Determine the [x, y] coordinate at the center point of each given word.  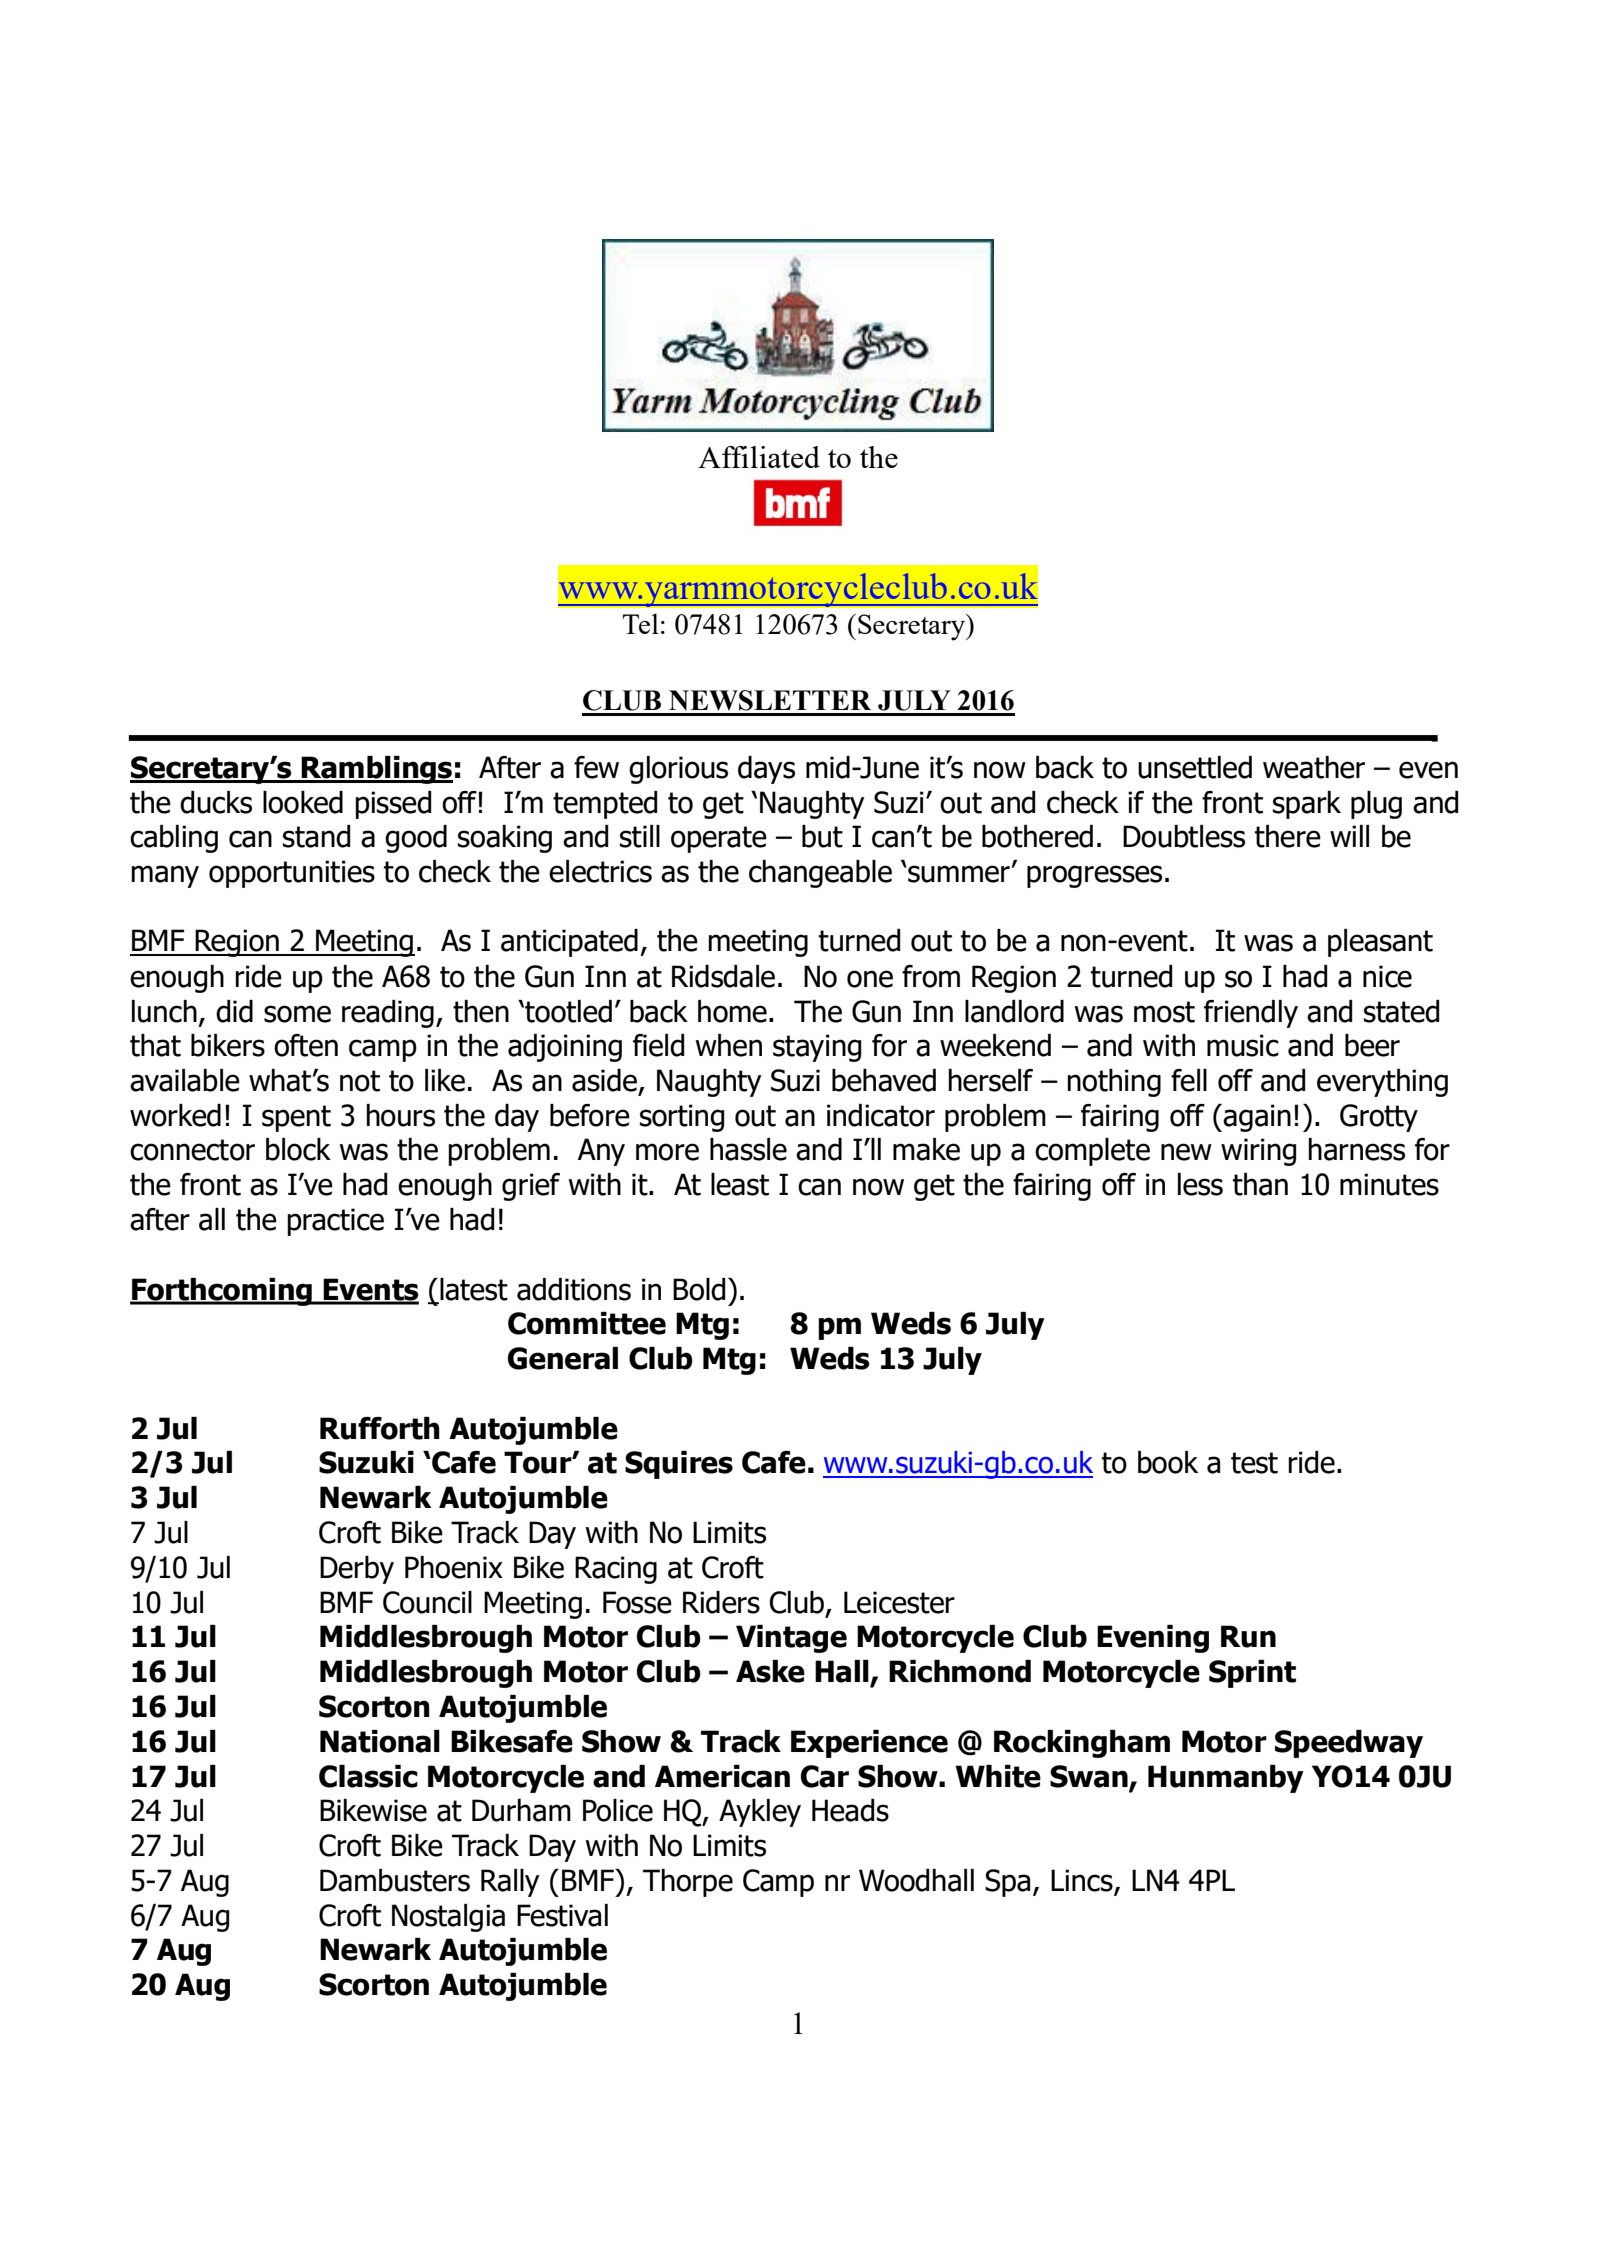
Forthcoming [222, 1292]
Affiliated [759, 457]
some [297, 1014]
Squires [679, 1465]
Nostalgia [448, 1918]
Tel [640, 623]
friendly [1251, 1014]
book [1168, 1462]
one [870, 979]
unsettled [1195, 767]
